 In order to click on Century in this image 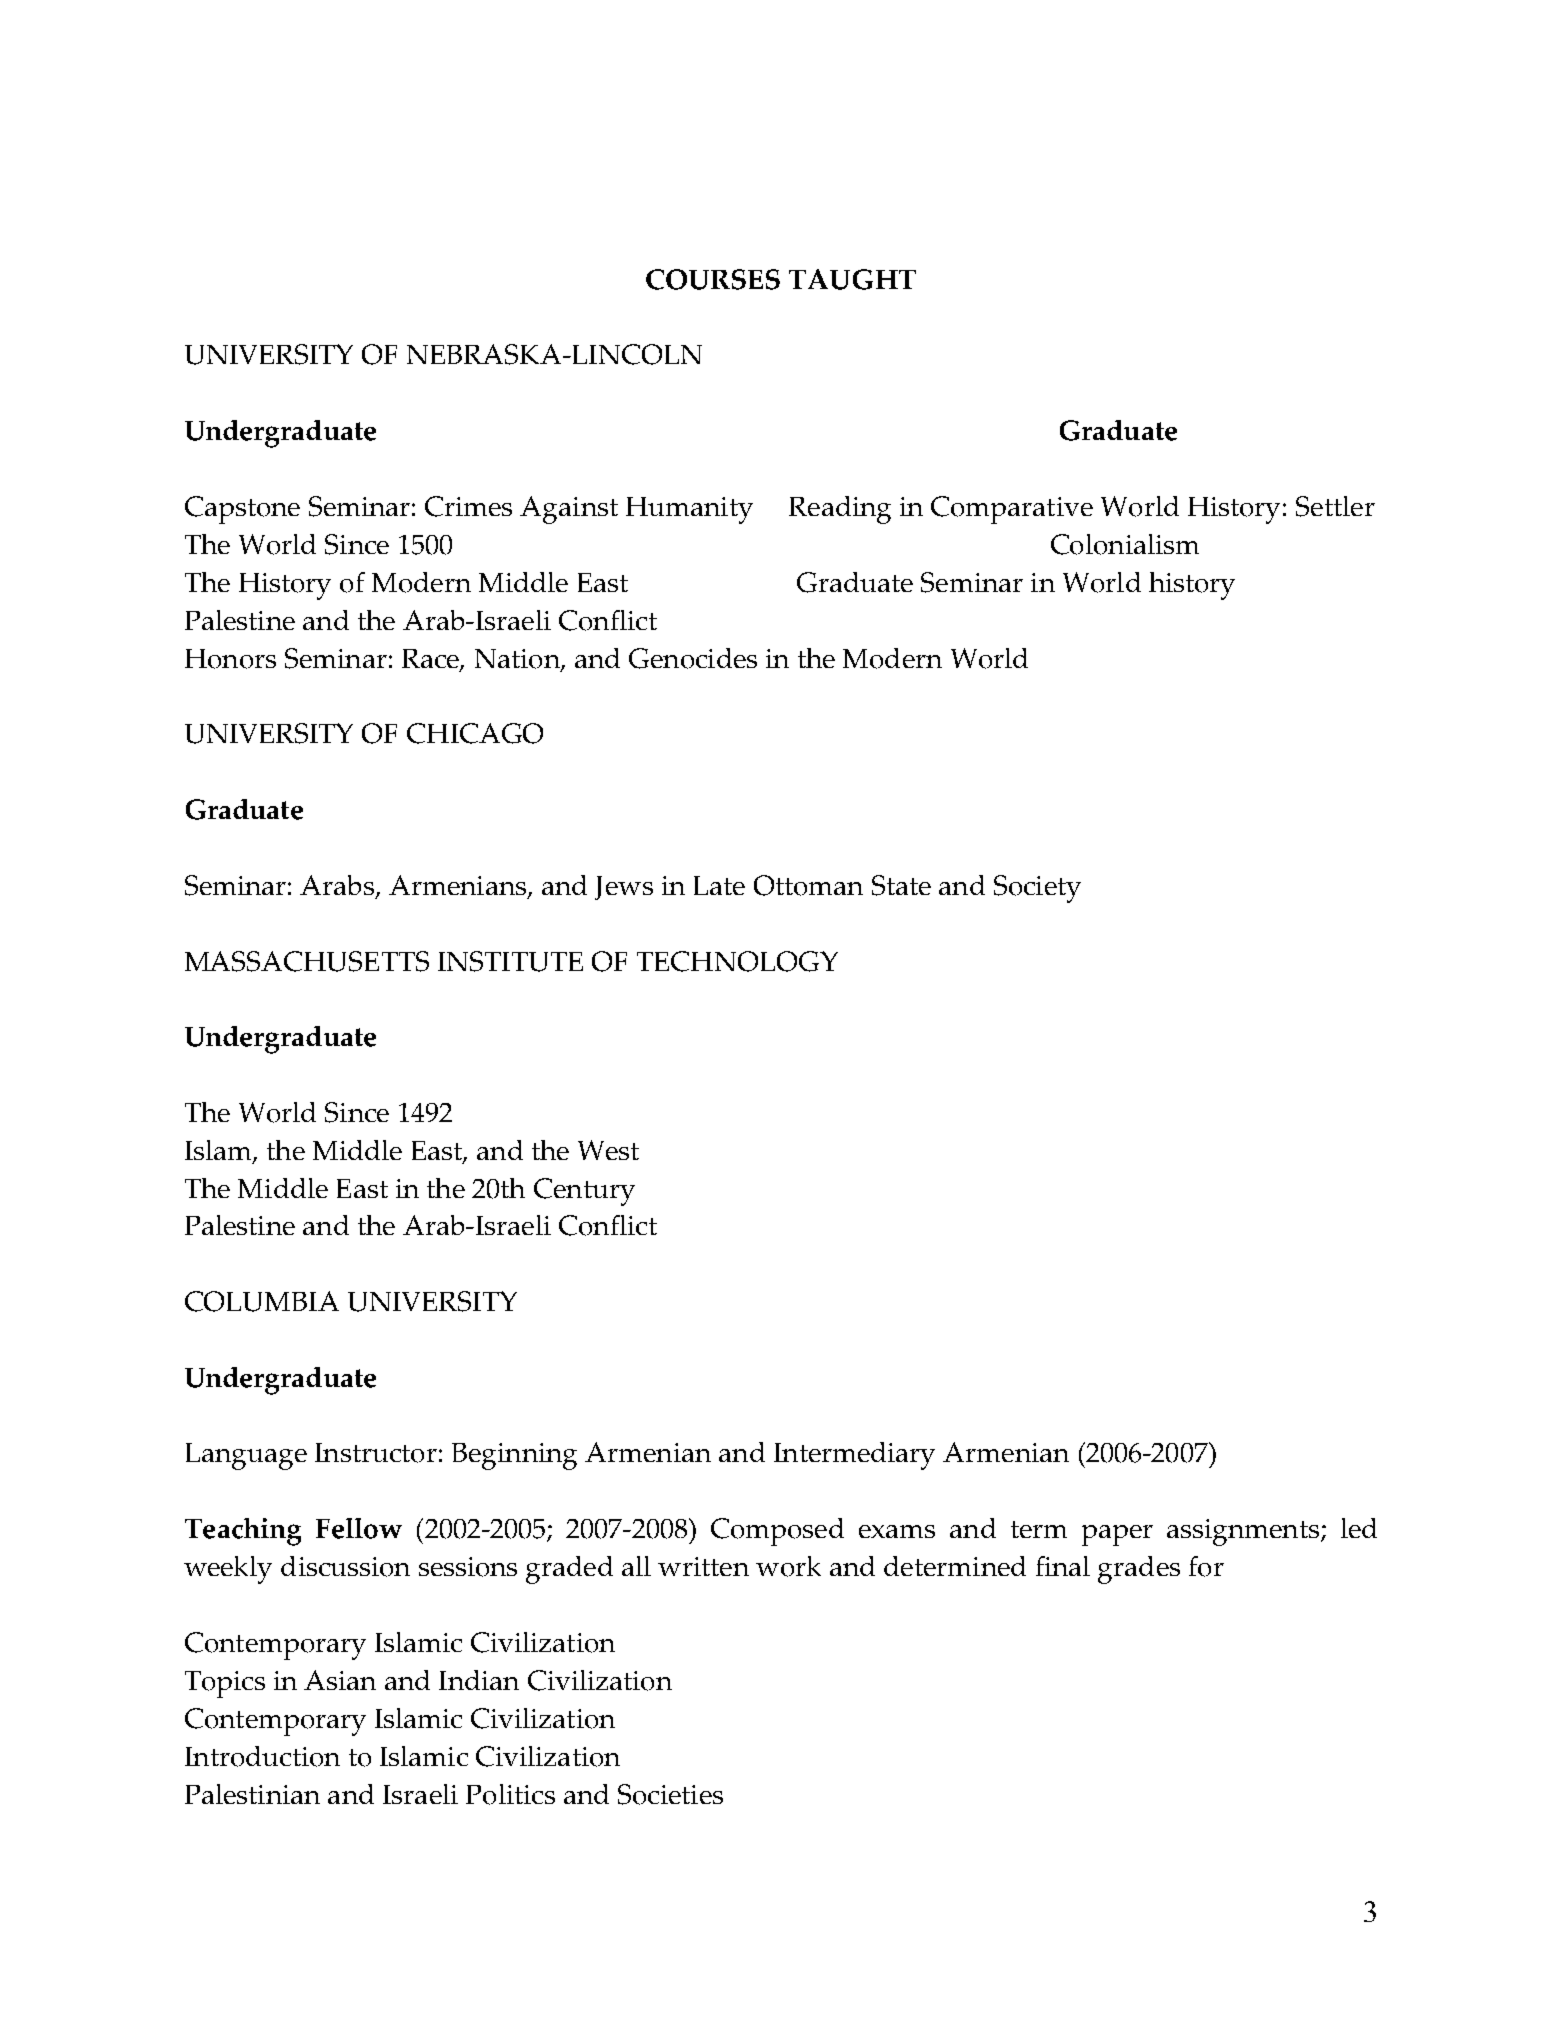, I will do `click(584, 1192)`.
